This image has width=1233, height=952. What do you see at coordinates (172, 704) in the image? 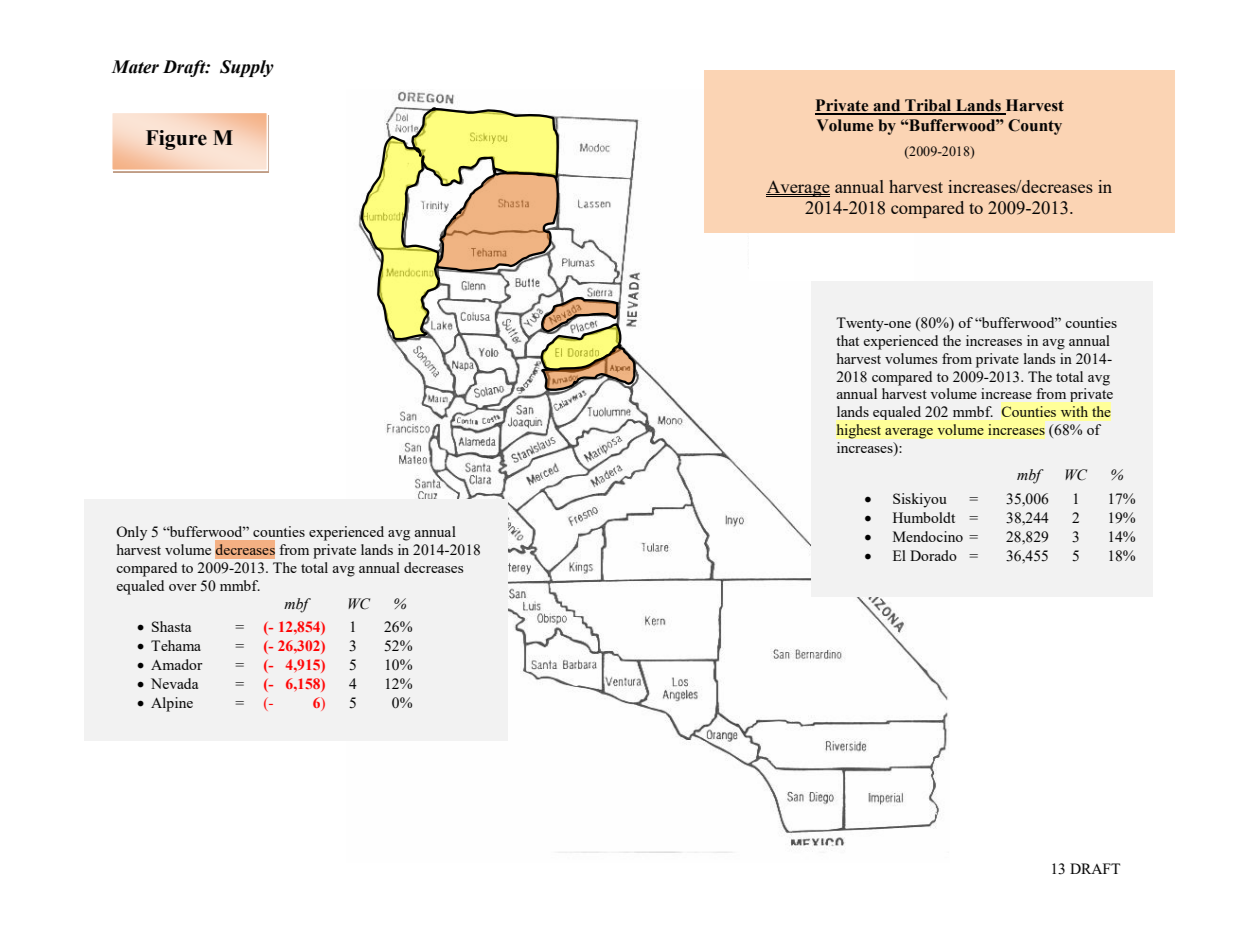
I see `Alpine` at bounding box center [172, 704].
